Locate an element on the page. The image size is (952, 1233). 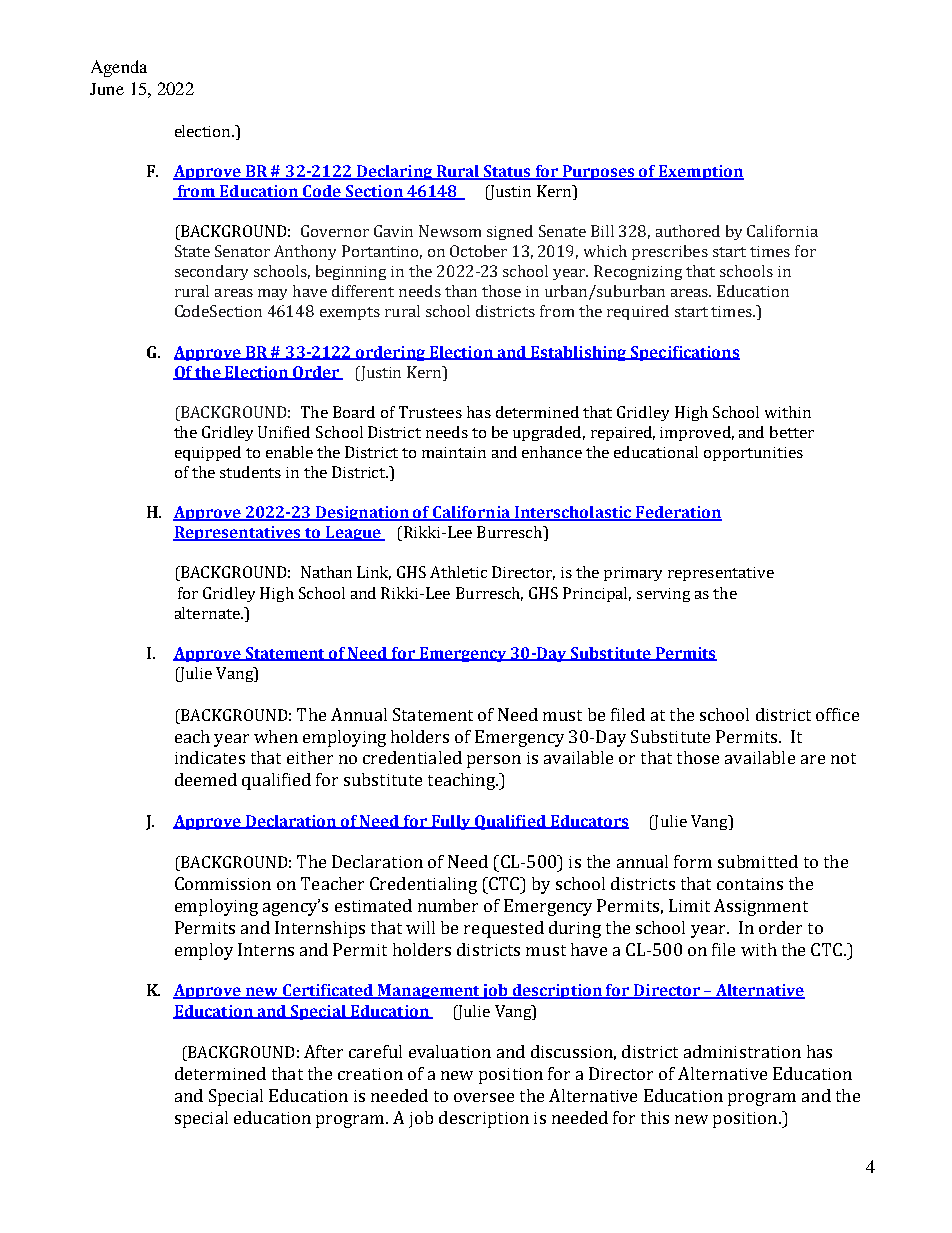
Exemption is located at coordinates (700, 172).
